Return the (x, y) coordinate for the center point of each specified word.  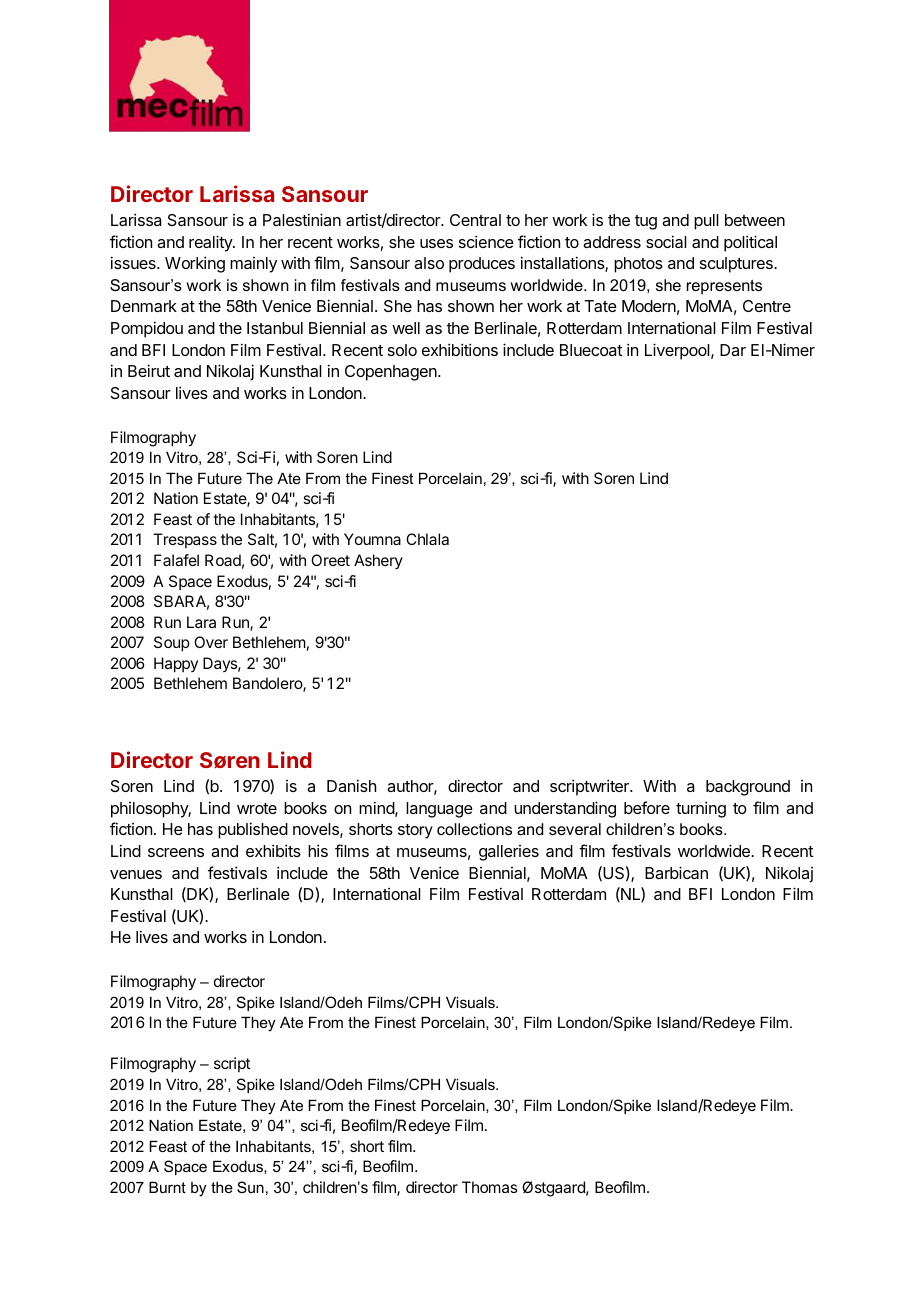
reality (211, 243)
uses (436, 243)
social (666, 241)
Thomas (489, 1187)
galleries (509, 853)
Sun (250, 1187)
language (439, 810)
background (748, 788)
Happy (176, 665)
